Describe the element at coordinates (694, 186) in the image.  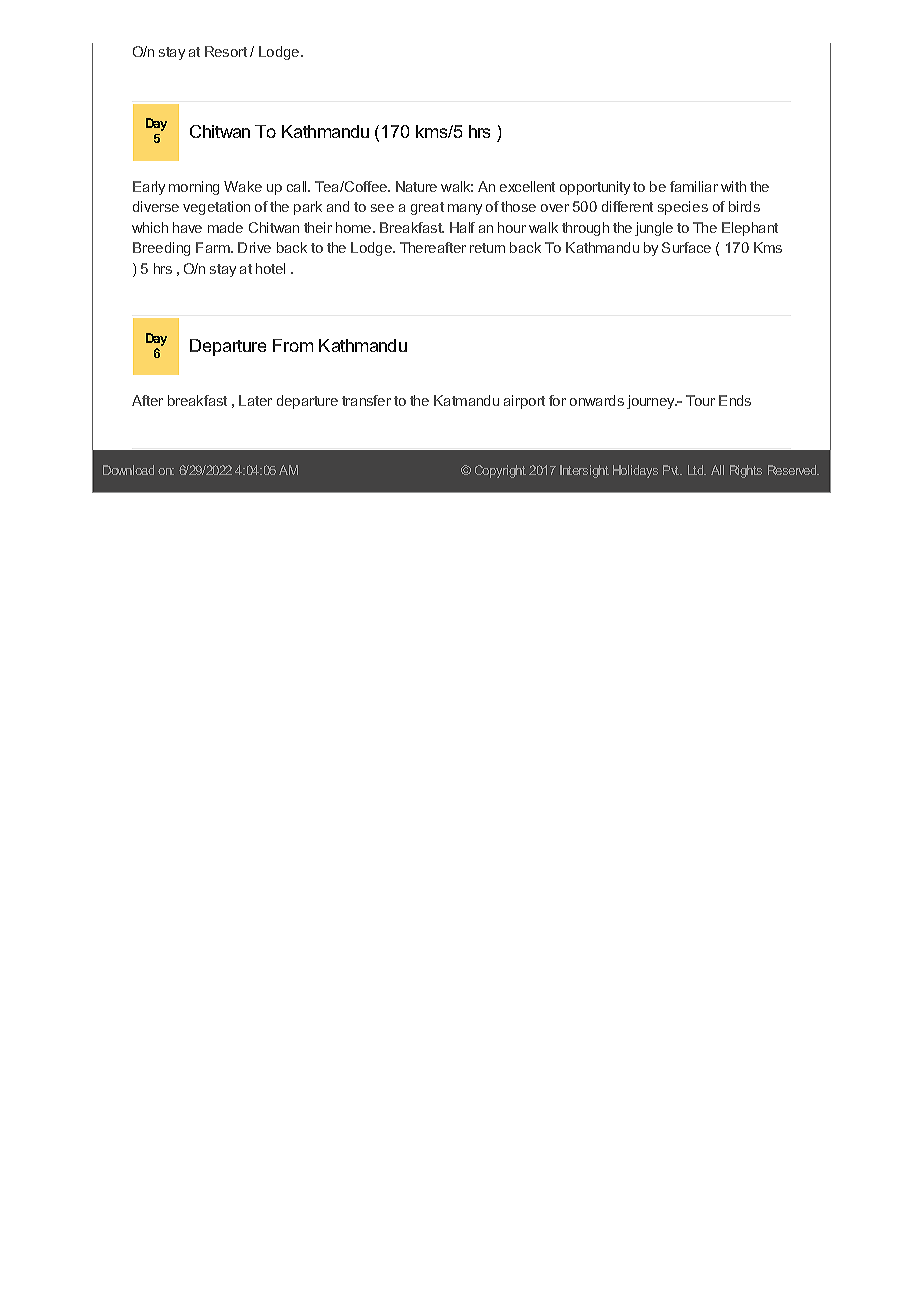
I see `familiar` at that location.
